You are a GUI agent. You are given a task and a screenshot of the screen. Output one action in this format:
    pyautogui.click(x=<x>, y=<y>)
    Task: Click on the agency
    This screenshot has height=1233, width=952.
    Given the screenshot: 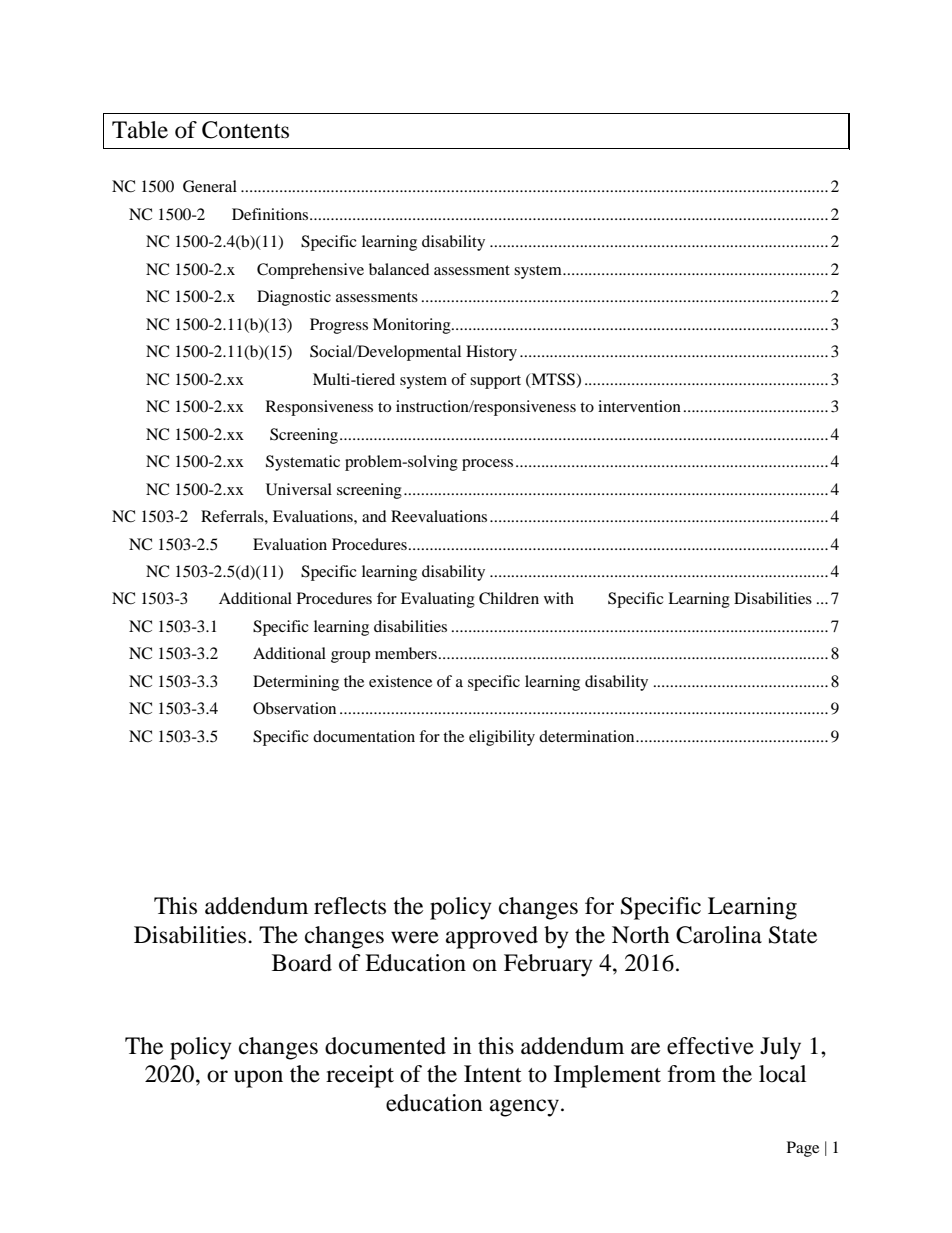 What is the action you would take?
    pyautogui.click(x=524, y=1108)
